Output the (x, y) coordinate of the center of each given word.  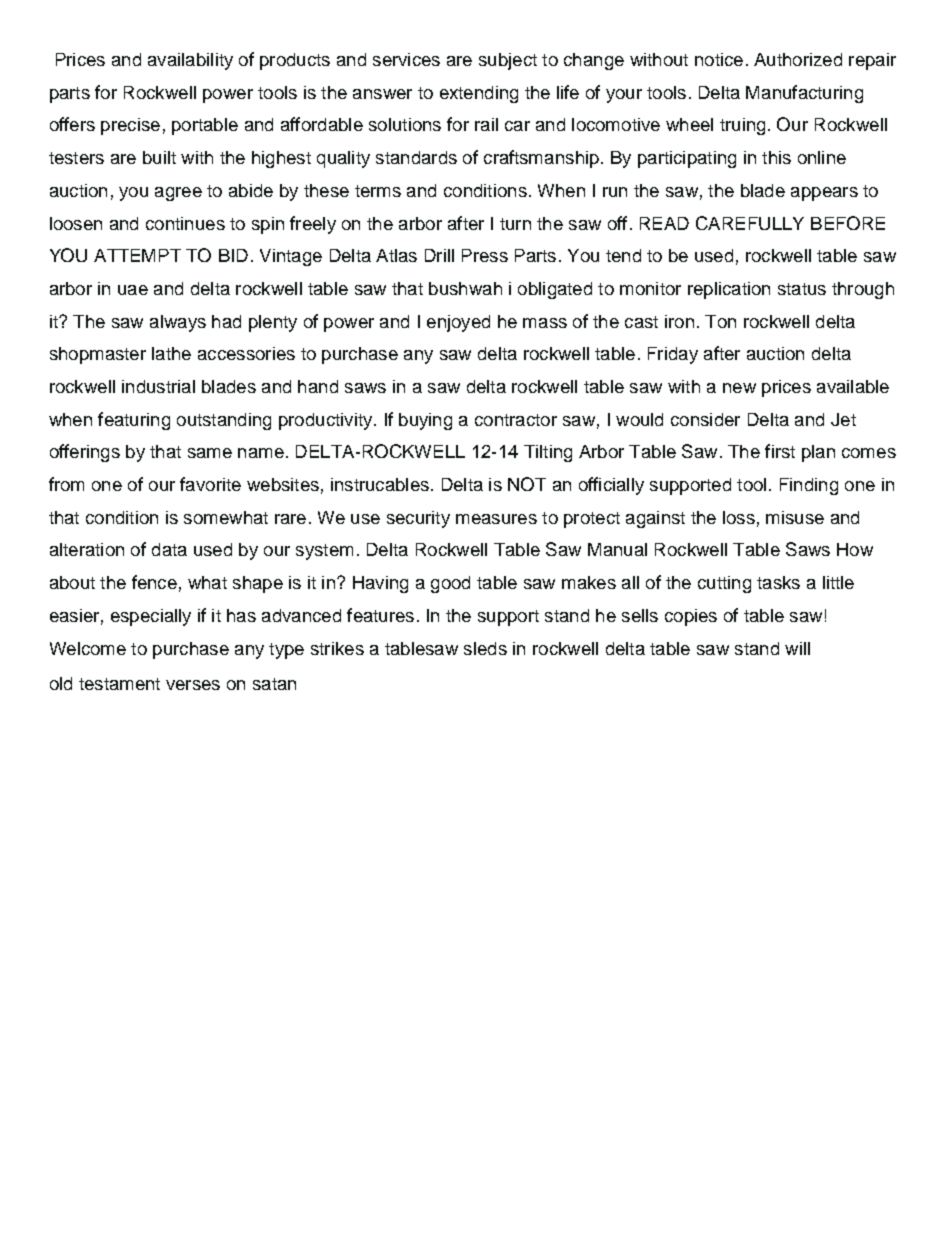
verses (193, 685)
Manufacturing (804, 94)
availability (190, 61)
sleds (485, 648)
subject (508, 61)
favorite (210, 484)
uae (133, 290)
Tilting (548, 453)
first (780, 451)
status (802, 289)
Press (485, 255)
